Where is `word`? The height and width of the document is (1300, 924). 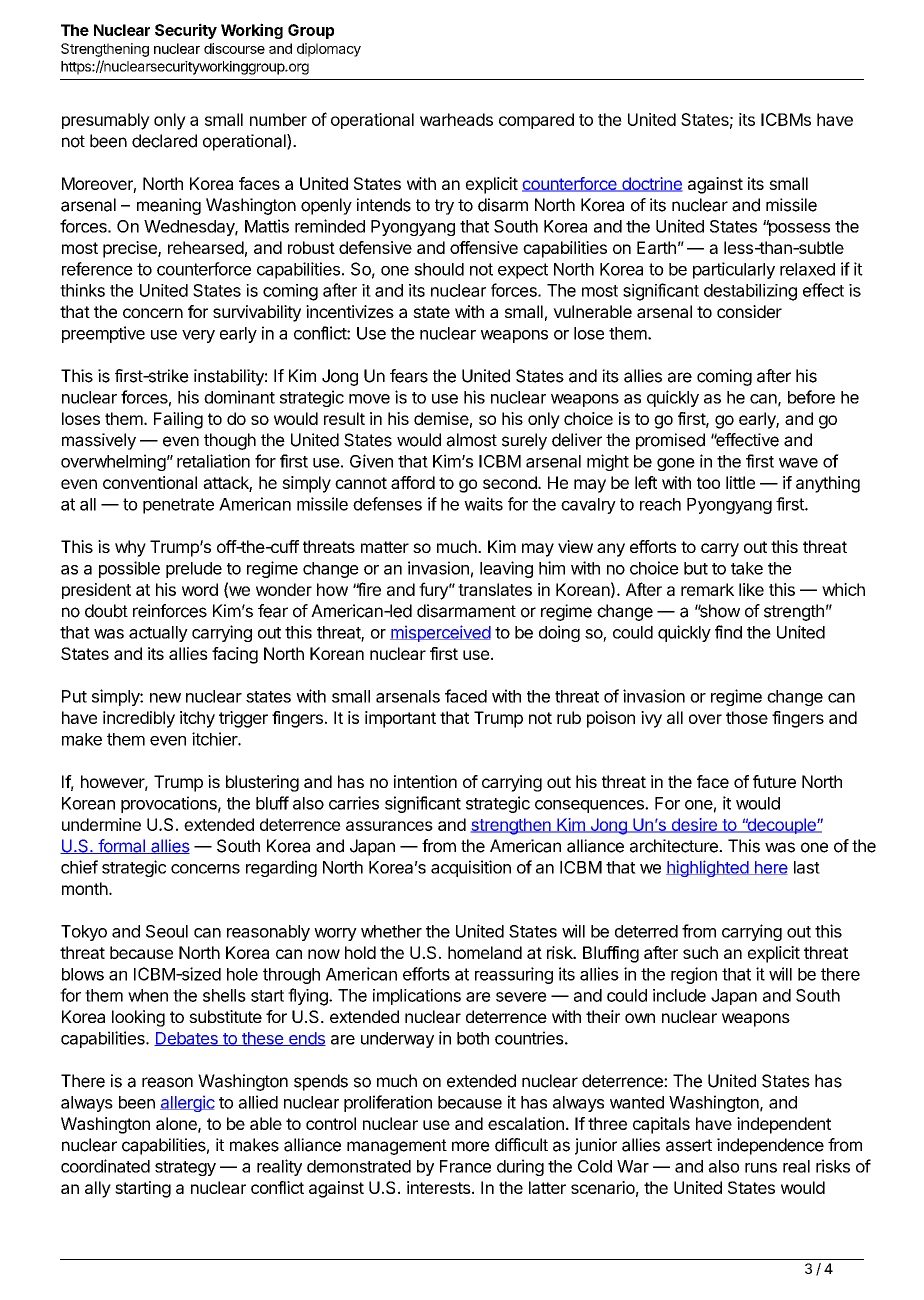 word is located at coordinates (200, 589).
